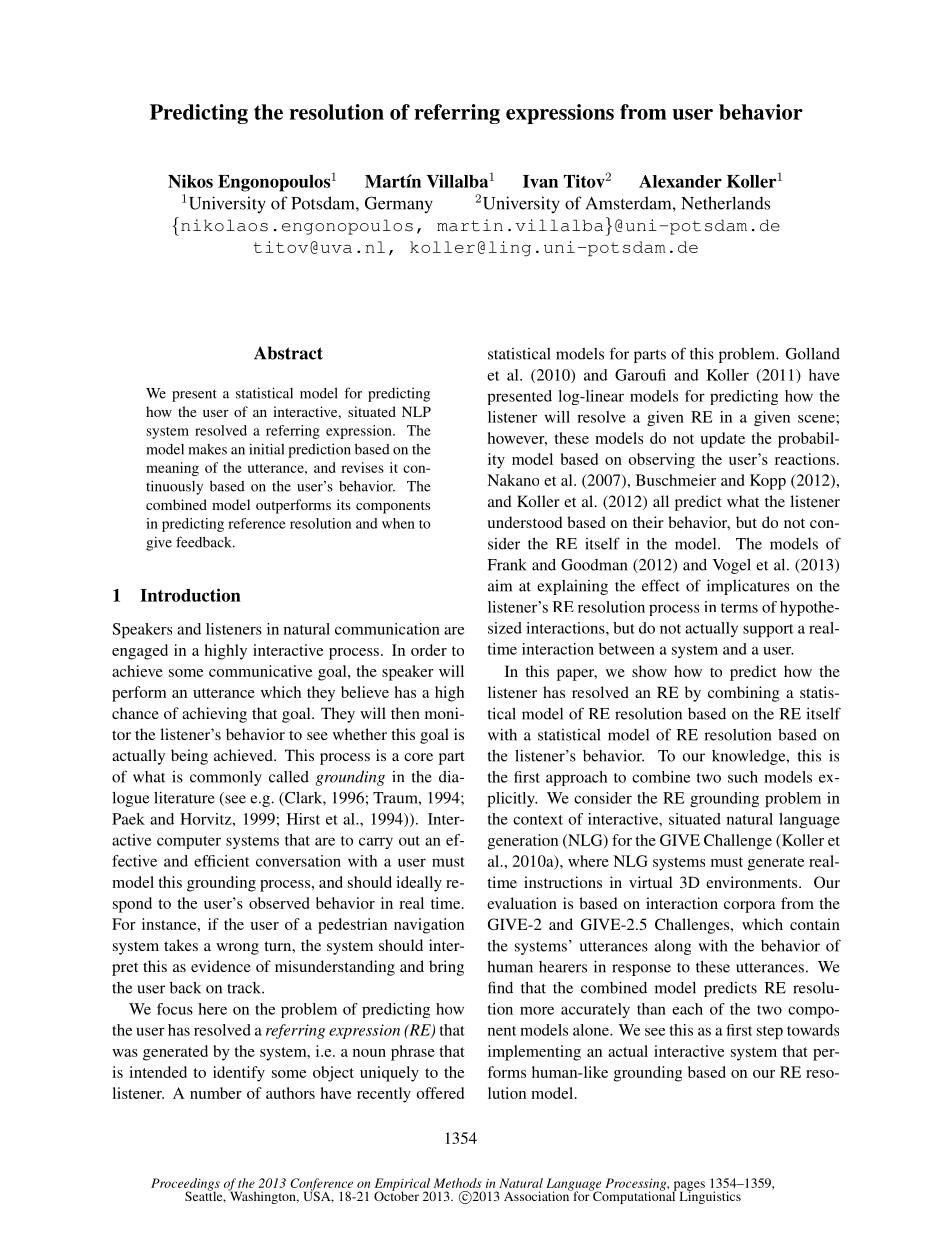 The image size is (952, 1233). What do you see at coordinates (190, 181) in the screenshot?
I see `Nikos` at bounding box center [190, 181].
